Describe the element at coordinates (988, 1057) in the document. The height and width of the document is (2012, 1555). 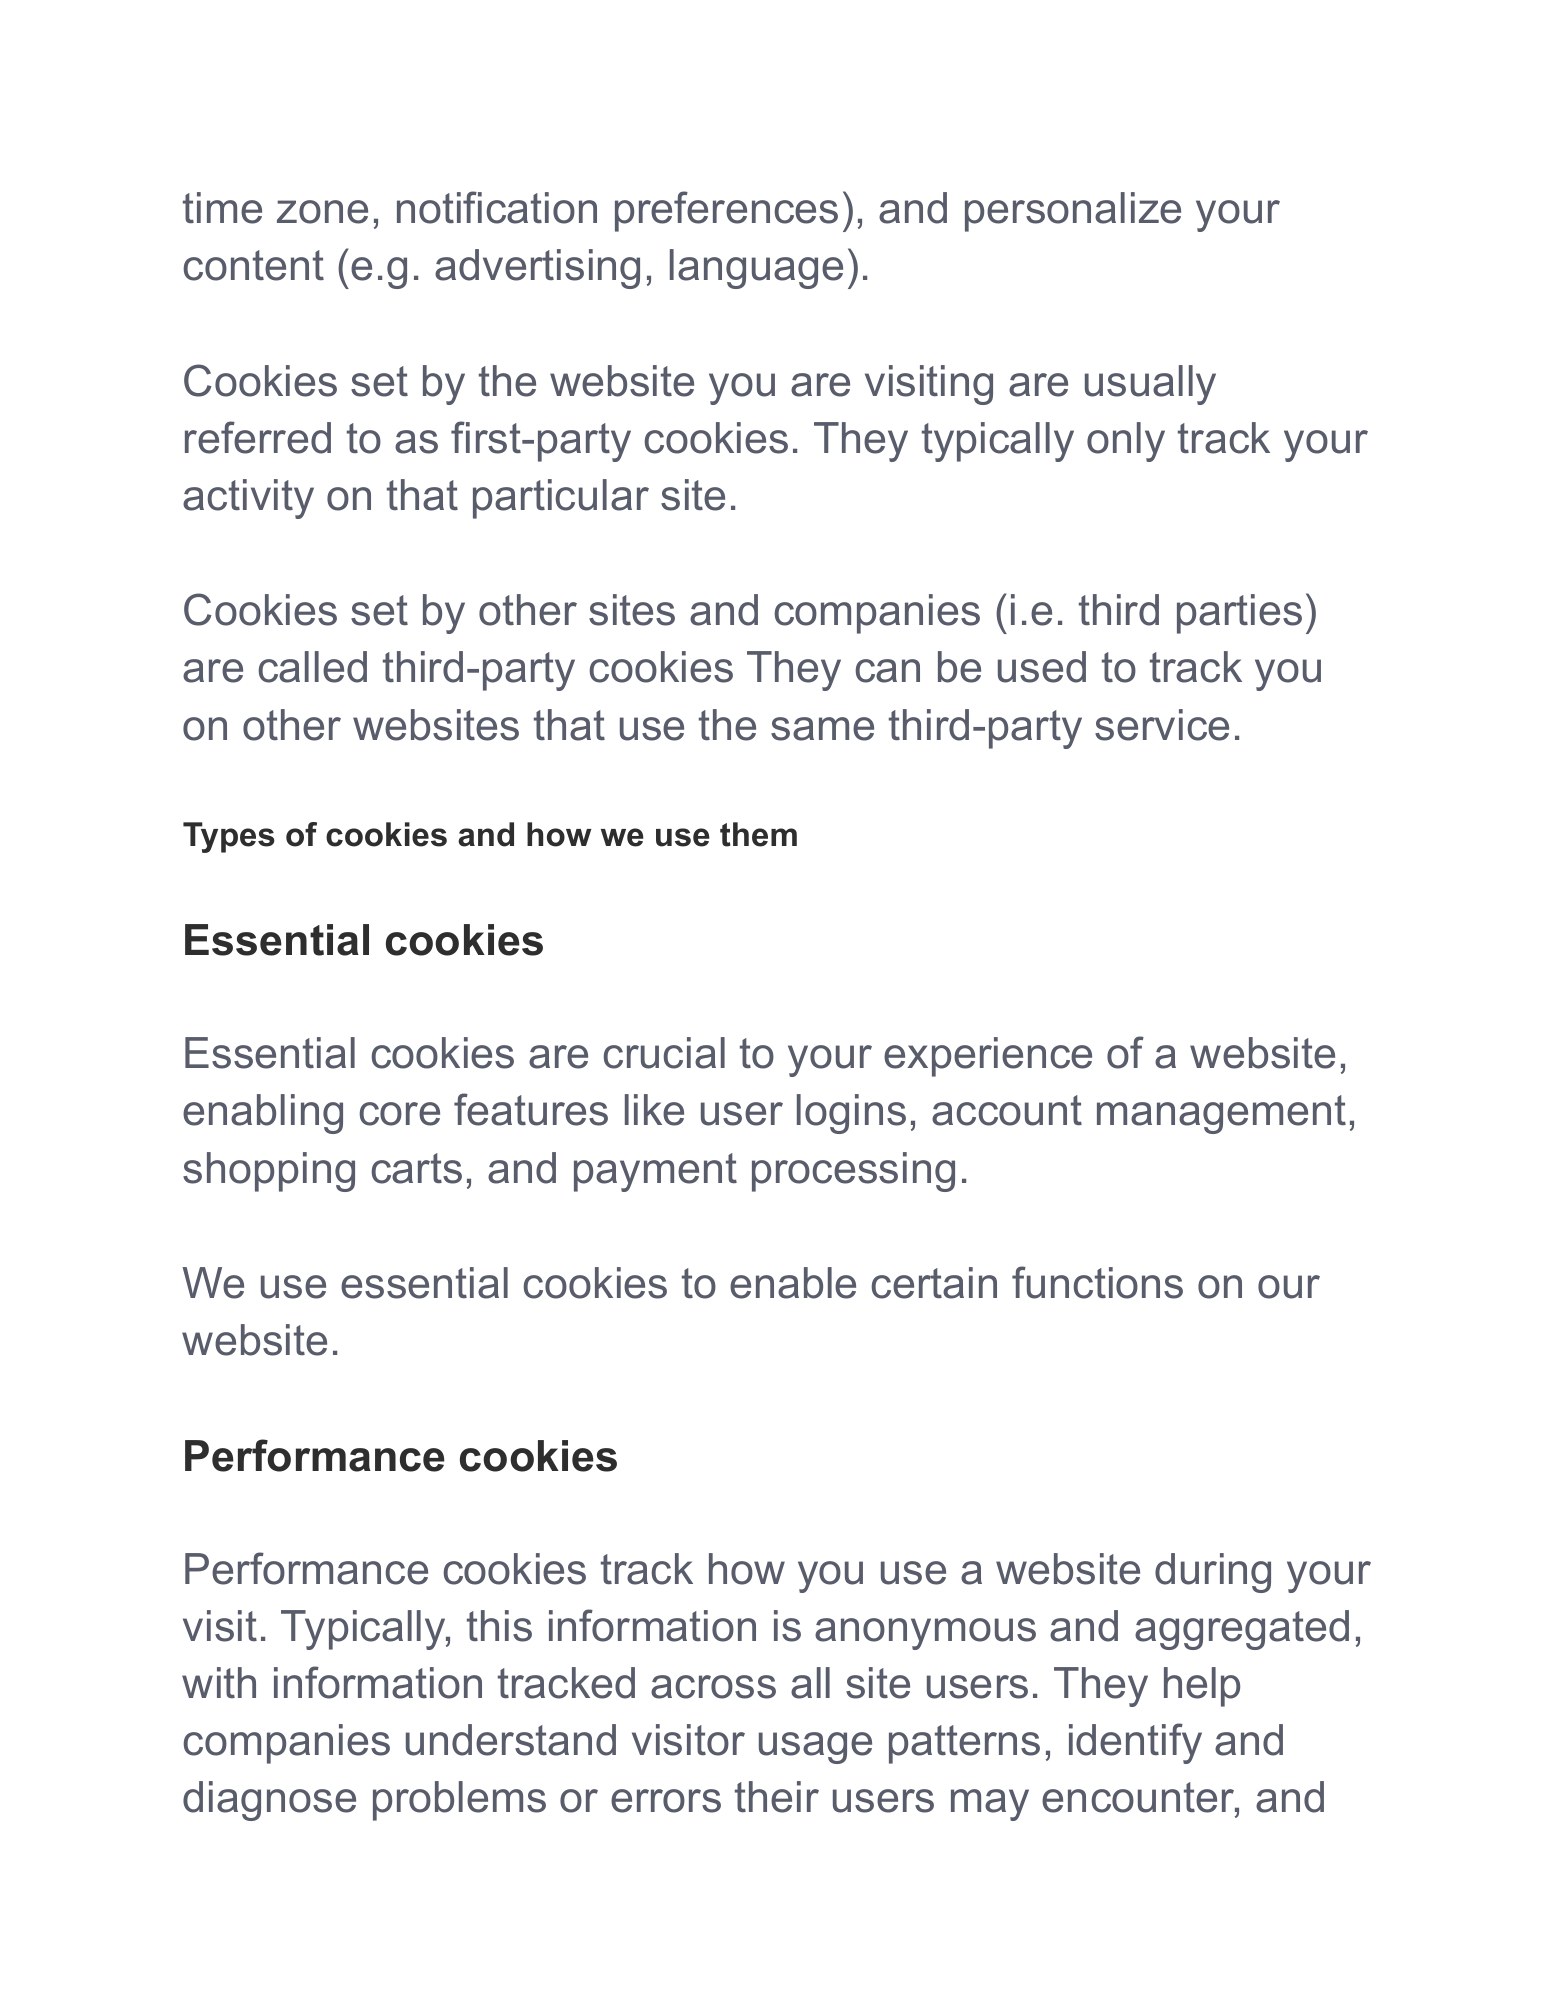
I see `experience` at that location.
